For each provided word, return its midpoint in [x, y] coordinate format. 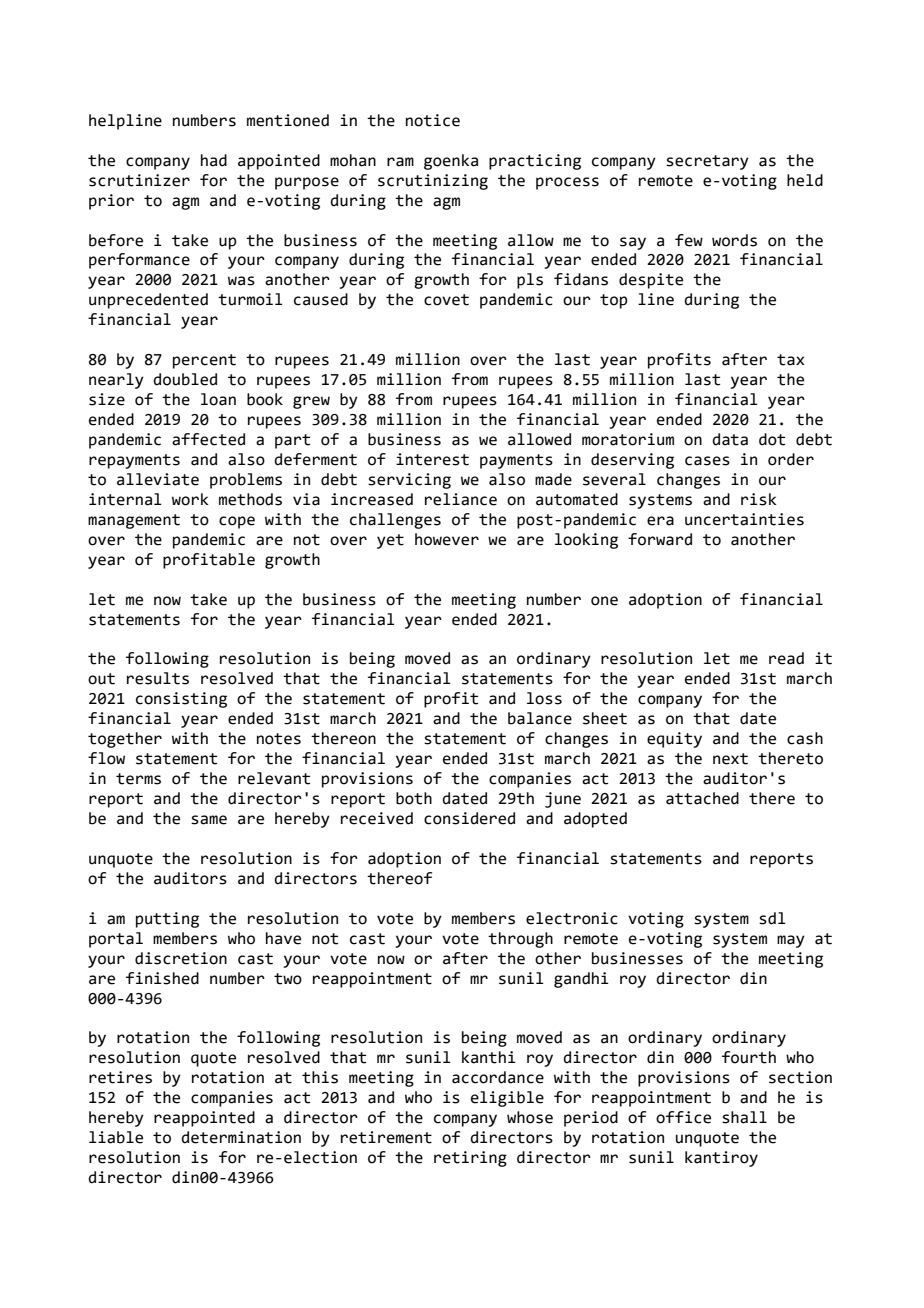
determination [241, 1137]
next [730, 759]
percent [204, 361]
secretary [707, 162]
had [214, 160]
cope [237, 522]
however [447, 539]
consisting [181, 700]
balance [540, 718]
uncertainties [744, 519]
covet [446, 300]
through [520, 940]
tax [791, 360]
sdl [772, 918]
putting [167, 920]
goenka [451, 162]
